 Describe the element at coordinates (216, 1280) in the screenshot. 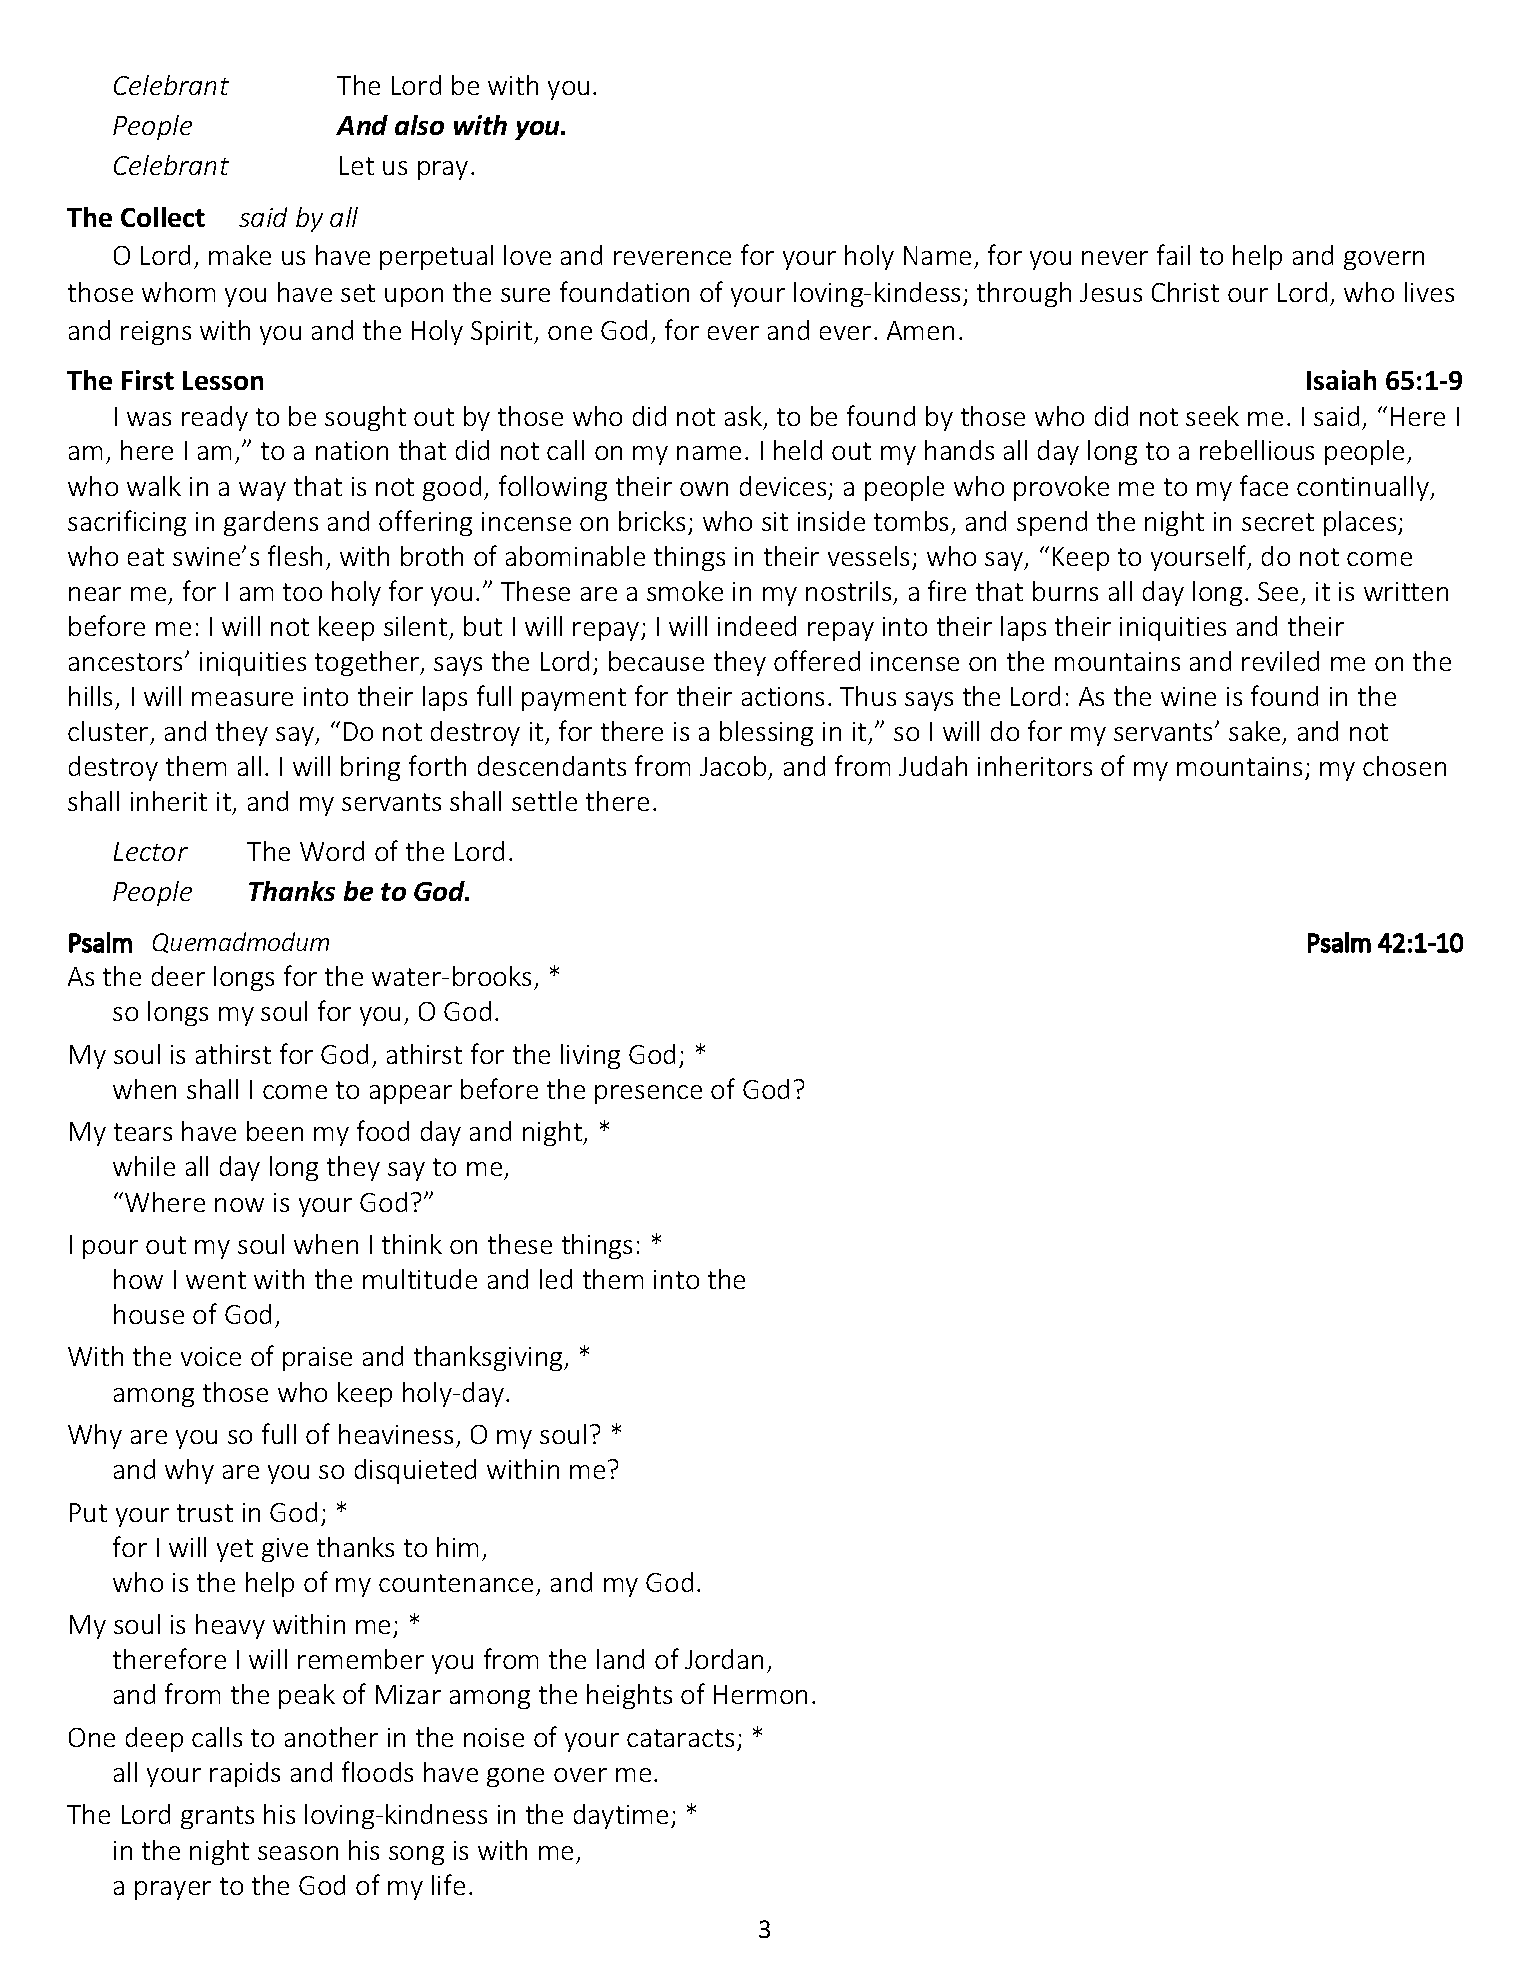

I see `went` at that location.
